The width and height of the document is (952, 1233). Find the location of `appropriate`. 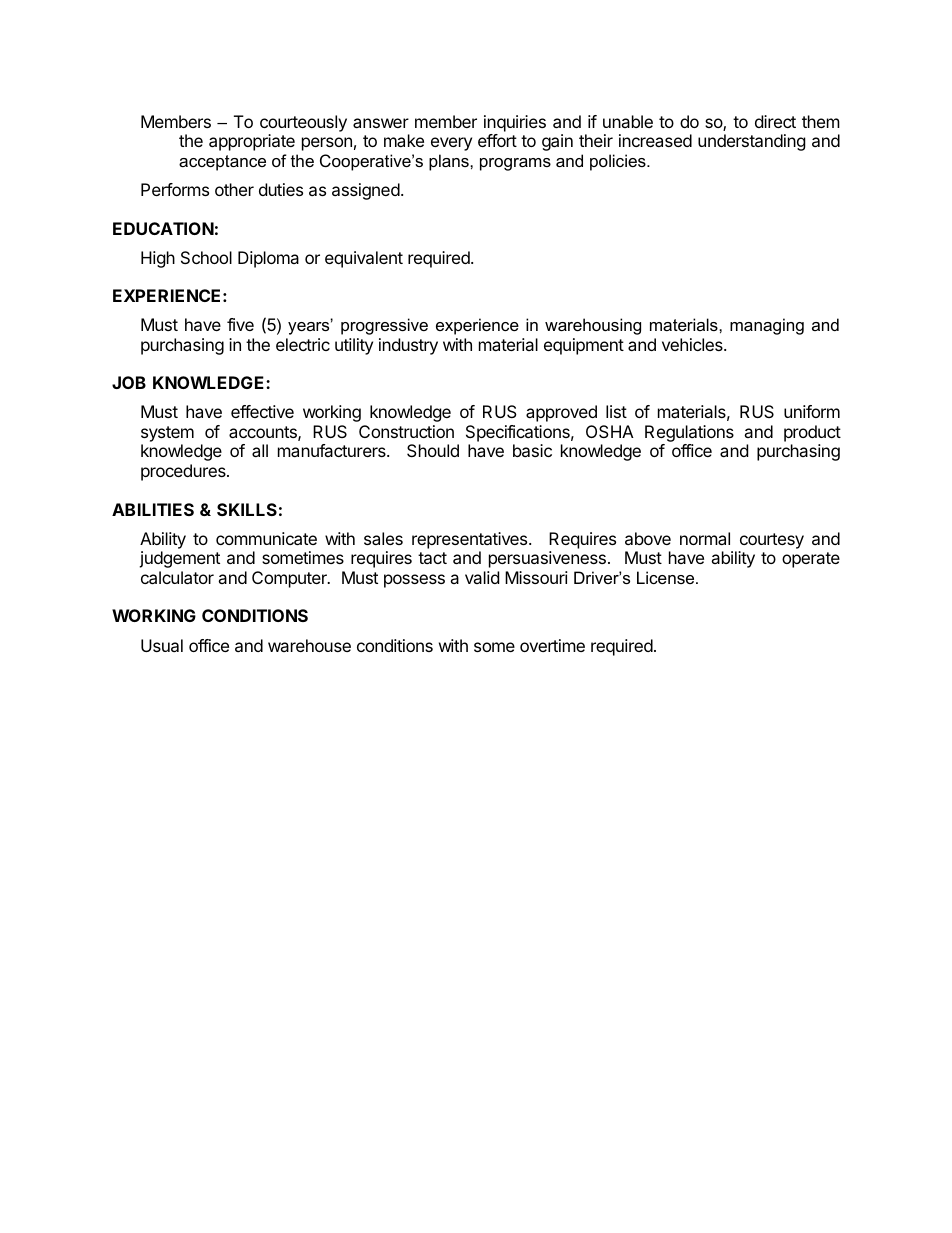

appropriate is located at coordinates (252, 142).
